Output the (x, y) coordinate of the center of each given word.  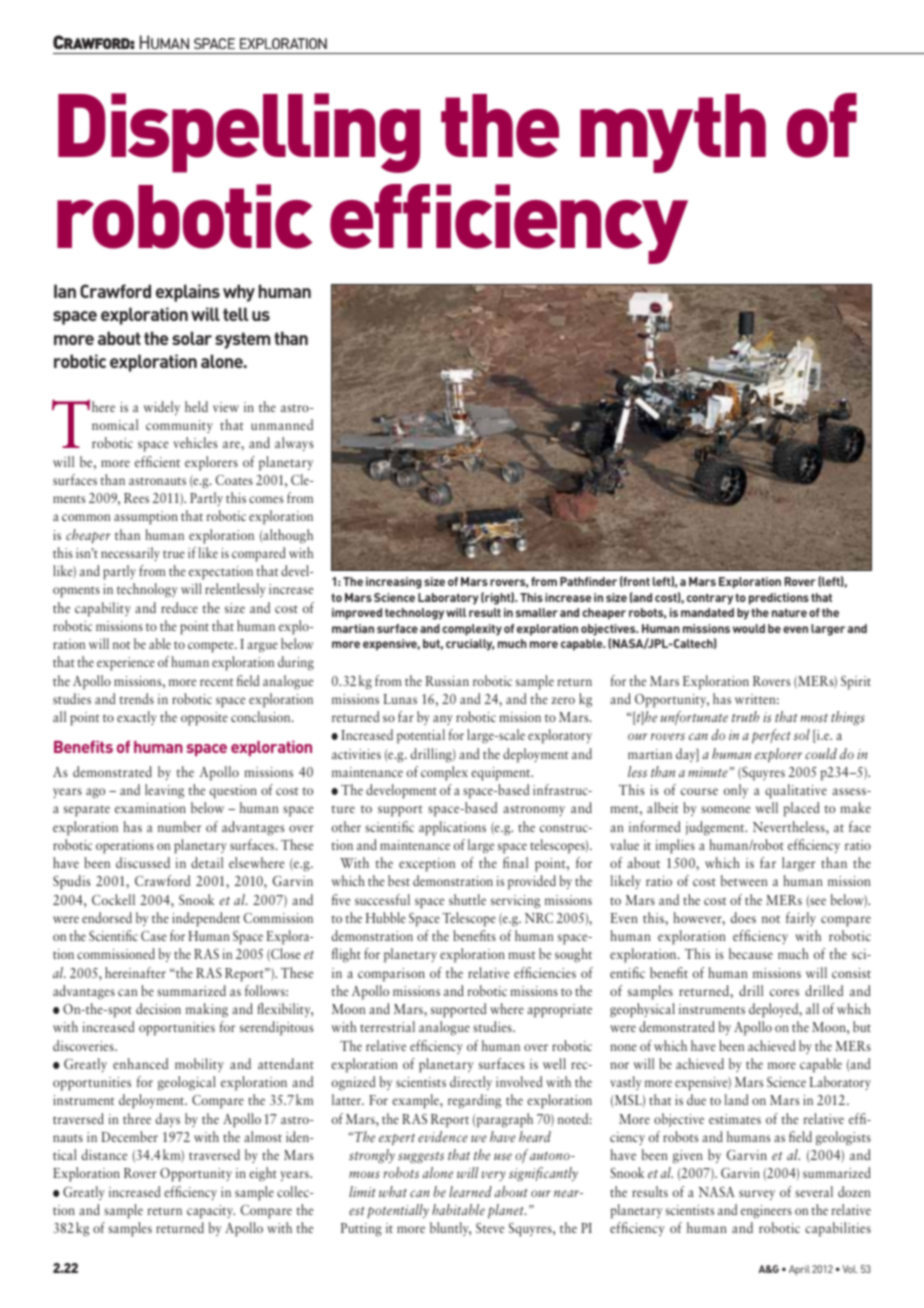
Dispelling (239, 133)
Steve (490, 1228)
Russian (447, 681)
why (239, 293)
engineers (766, 1211)
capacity (211, 1212)
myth (673, 133)
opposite (204, 719)
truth (745, 716)
